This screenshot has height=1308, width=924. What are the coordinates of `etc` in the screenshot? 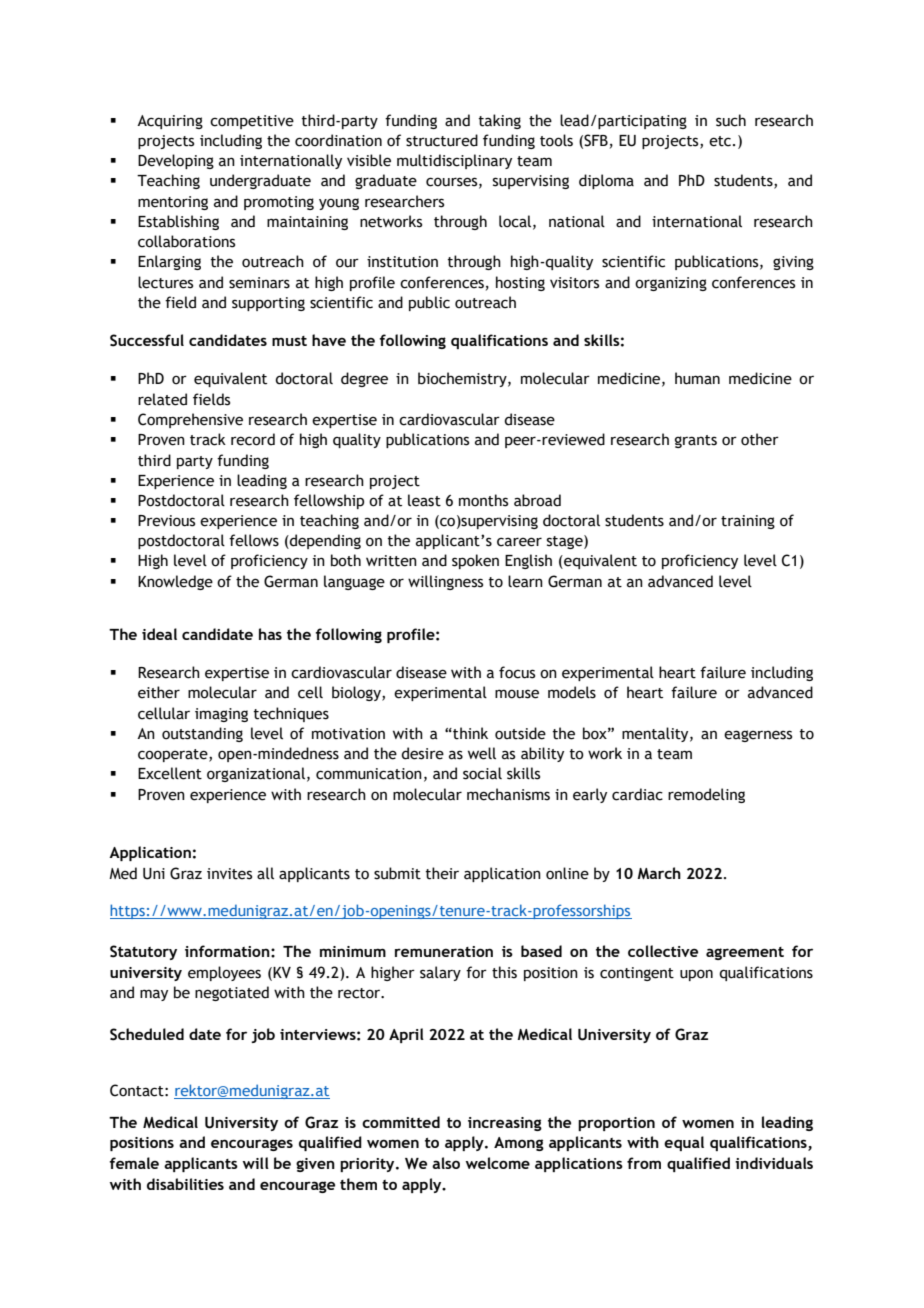 It's located at (721, 141).
